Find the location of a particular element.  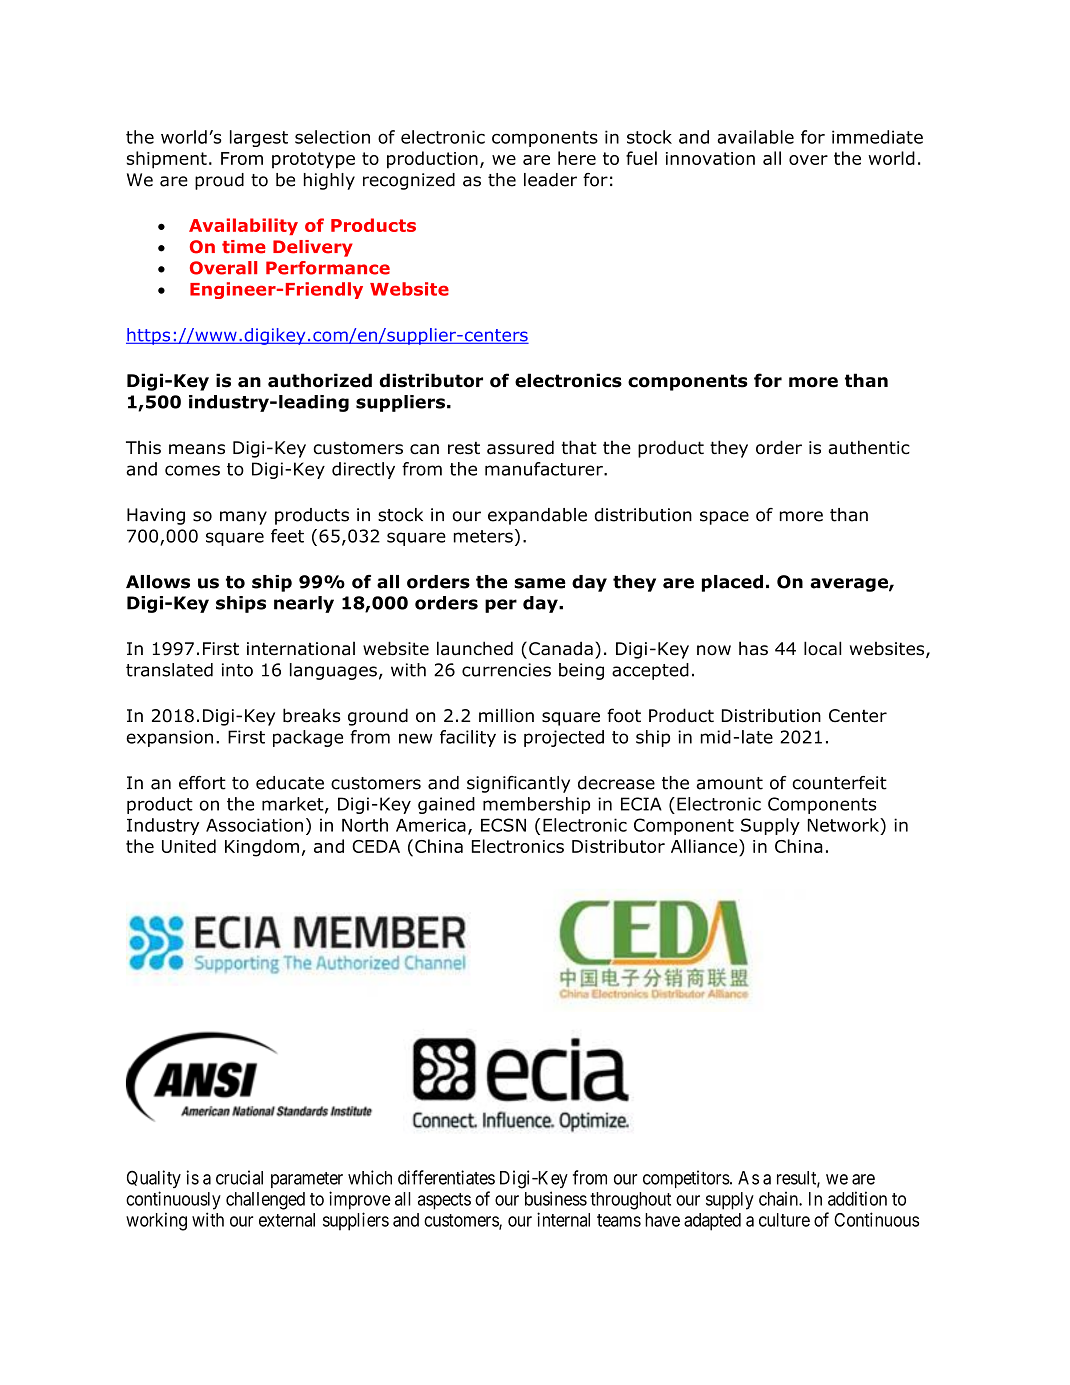

many is located at coordinates (243, 518).
